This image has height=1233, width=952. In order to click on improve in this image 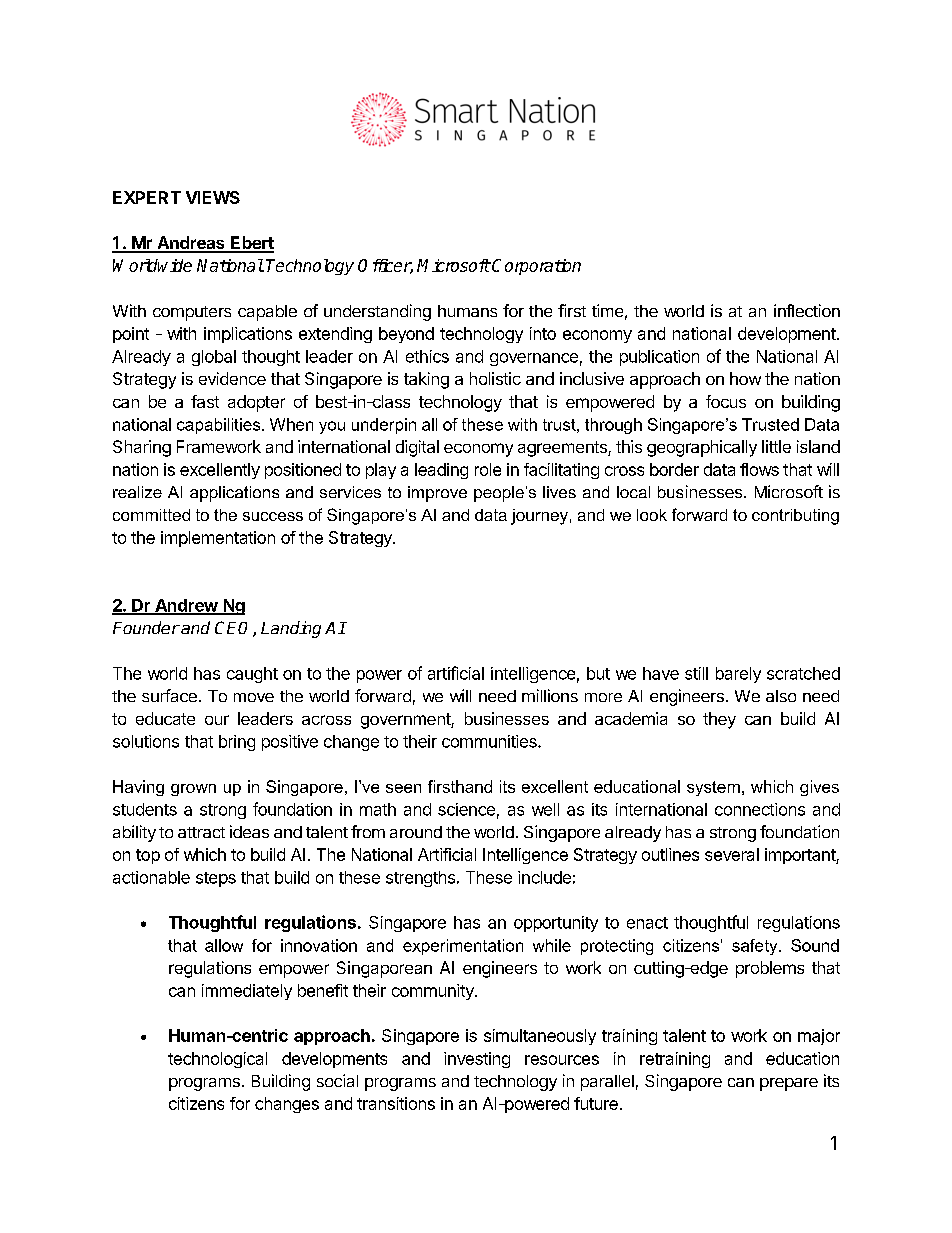, I will do `click(437, 494)`.
